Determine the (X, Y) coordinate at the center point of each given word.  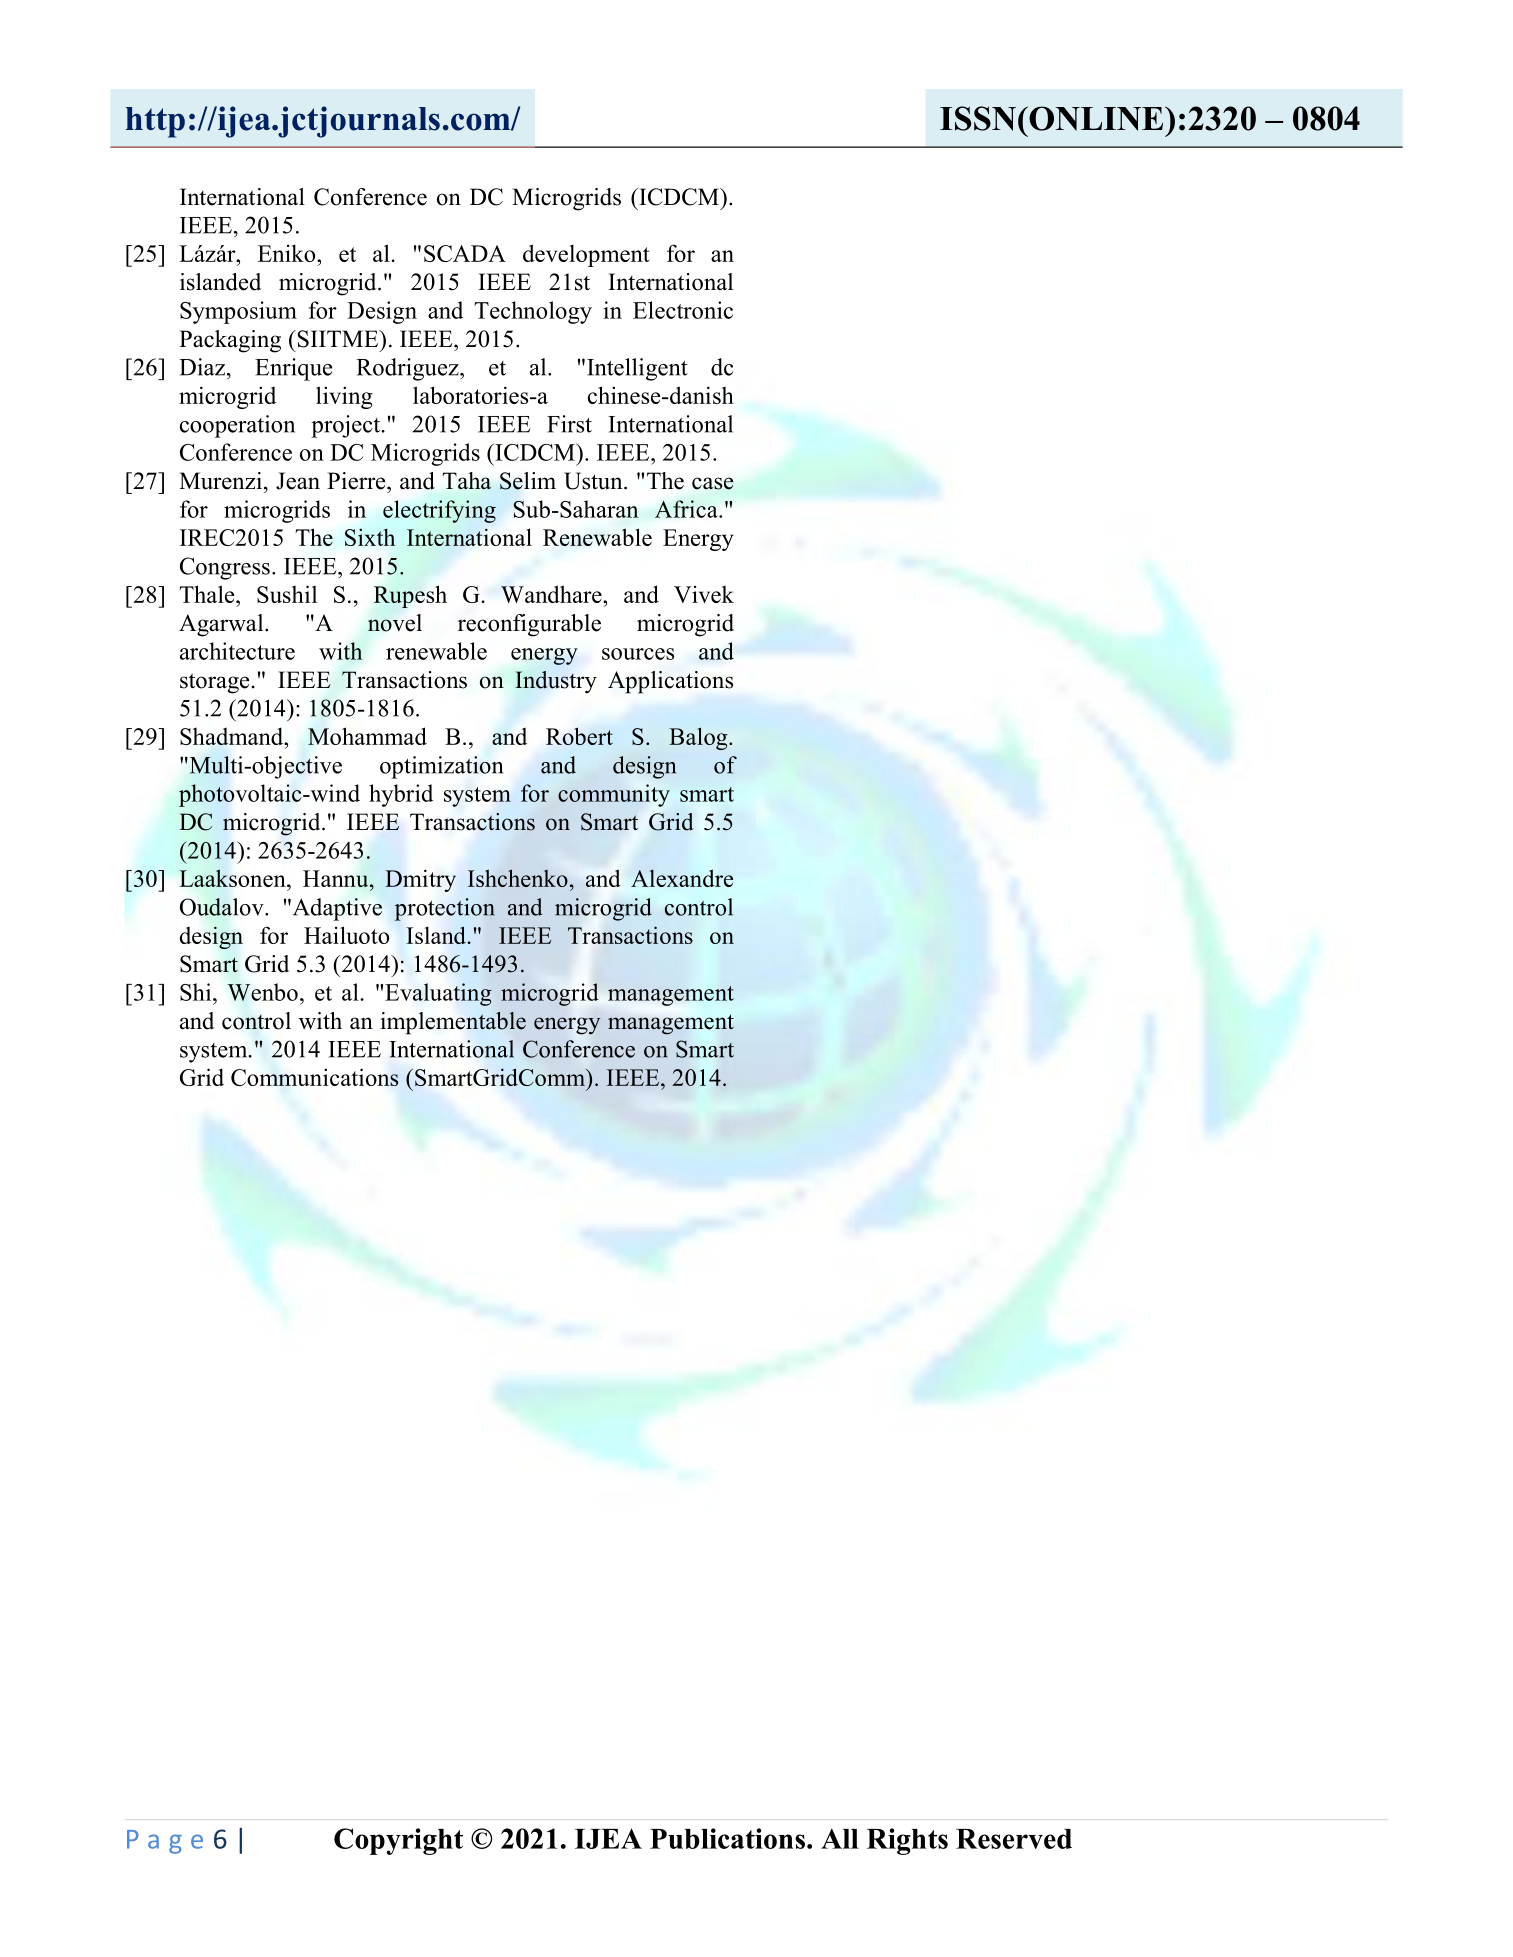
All (840, 1838)
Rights (907, 1841)
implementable (453, 1023)
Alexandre (682, 878)
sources (638, 654)
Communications (315, 1077)
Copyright (398, 1841)
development (586, 255)
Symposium (238, 312)
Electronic (683, 310)
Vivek (704, 594)
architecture (237, 651)
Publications (727, 1838)
